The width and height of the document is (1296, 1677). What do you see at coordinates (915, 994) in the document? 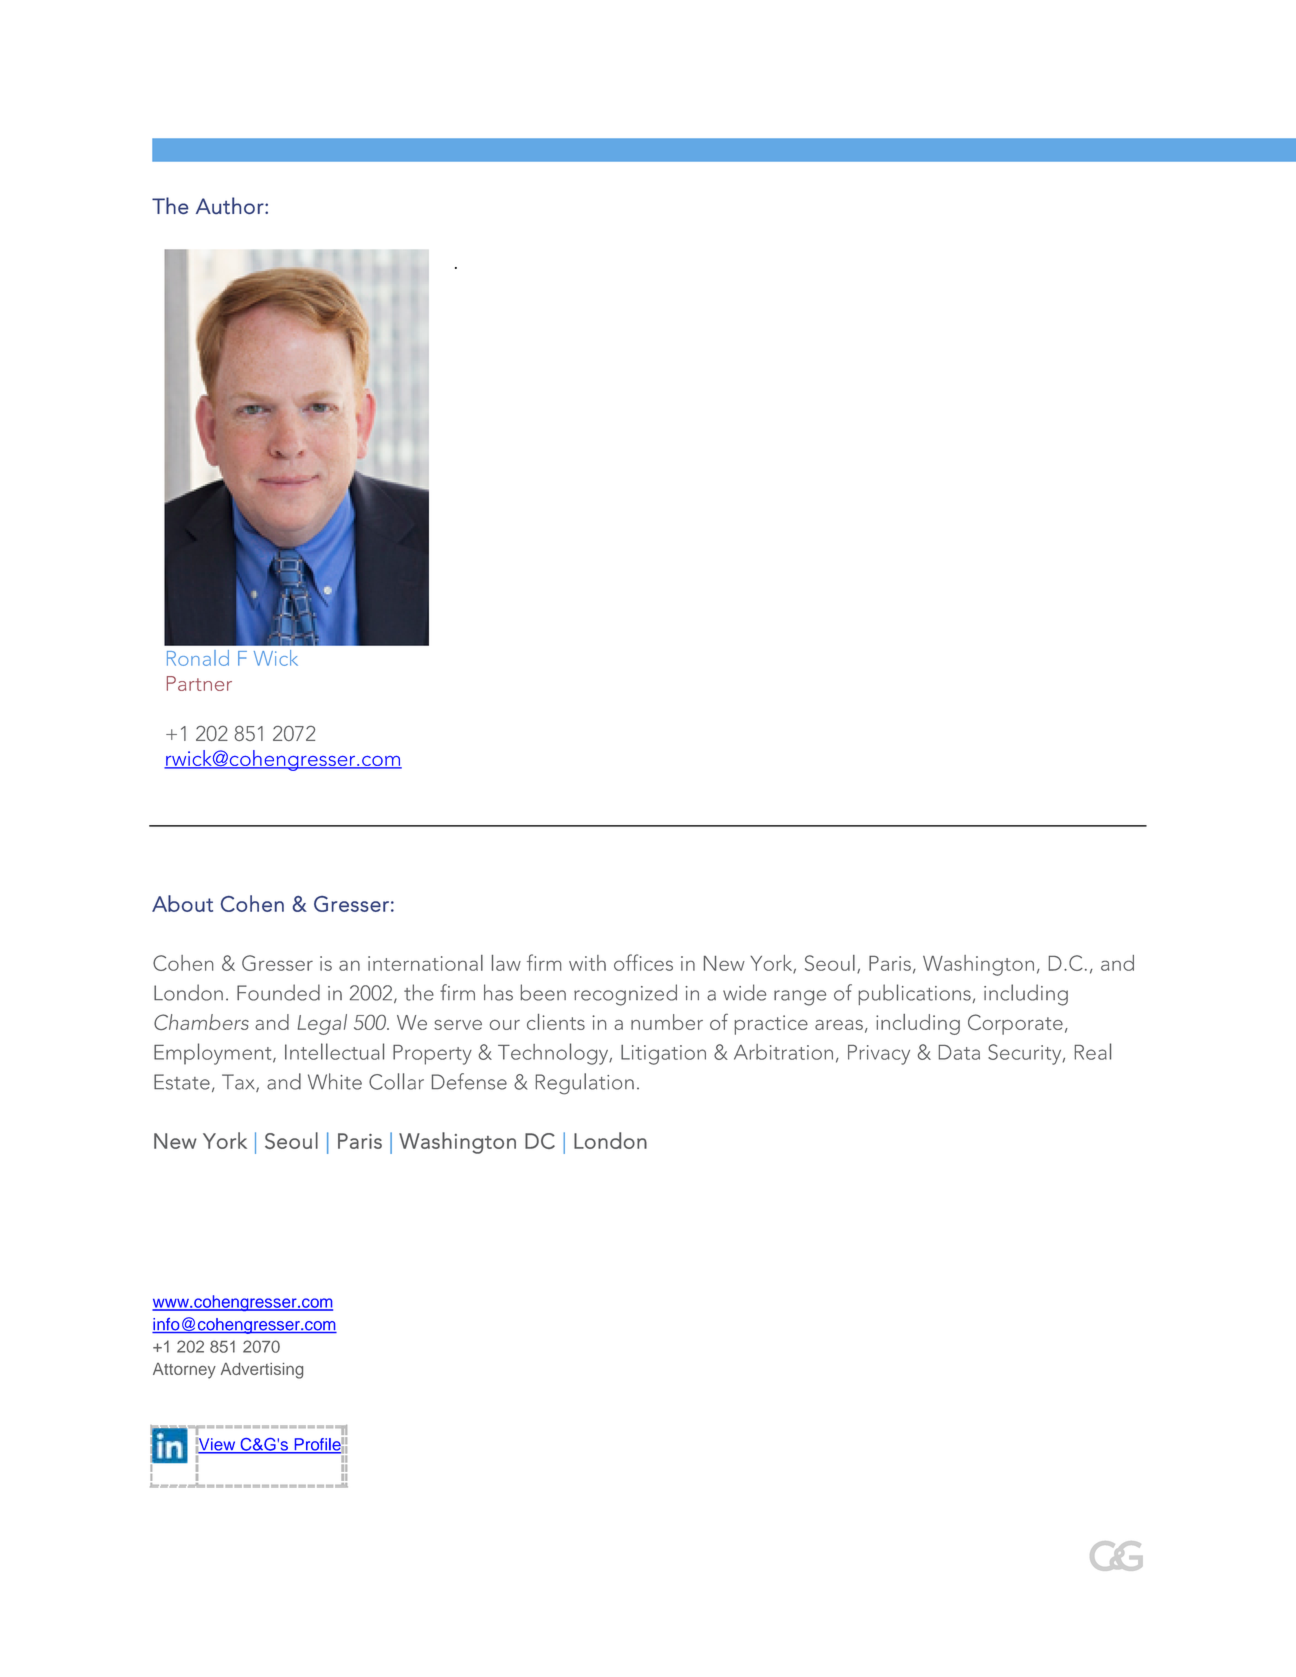
I see `publications` at bounding box center [915, 994].
